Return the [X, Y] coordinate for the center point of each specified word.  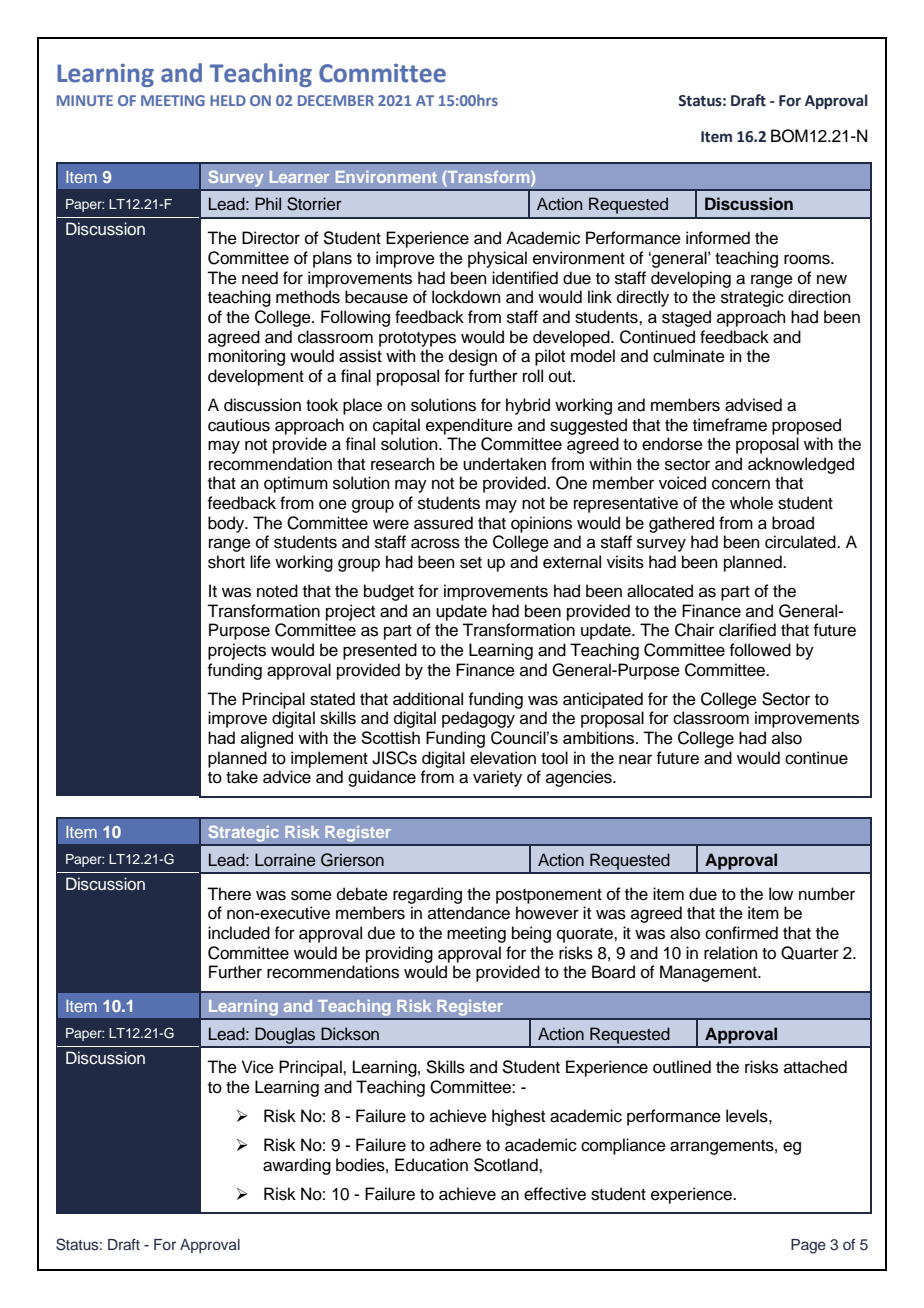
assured [443, 523]
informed [718, 238]
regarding [427, 895]
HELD [228, 100]
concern [741, 484]
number [827, 894]
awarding [297, 1166]
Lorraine [285, 860]
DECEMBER [336, 100]
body [227, 524]
